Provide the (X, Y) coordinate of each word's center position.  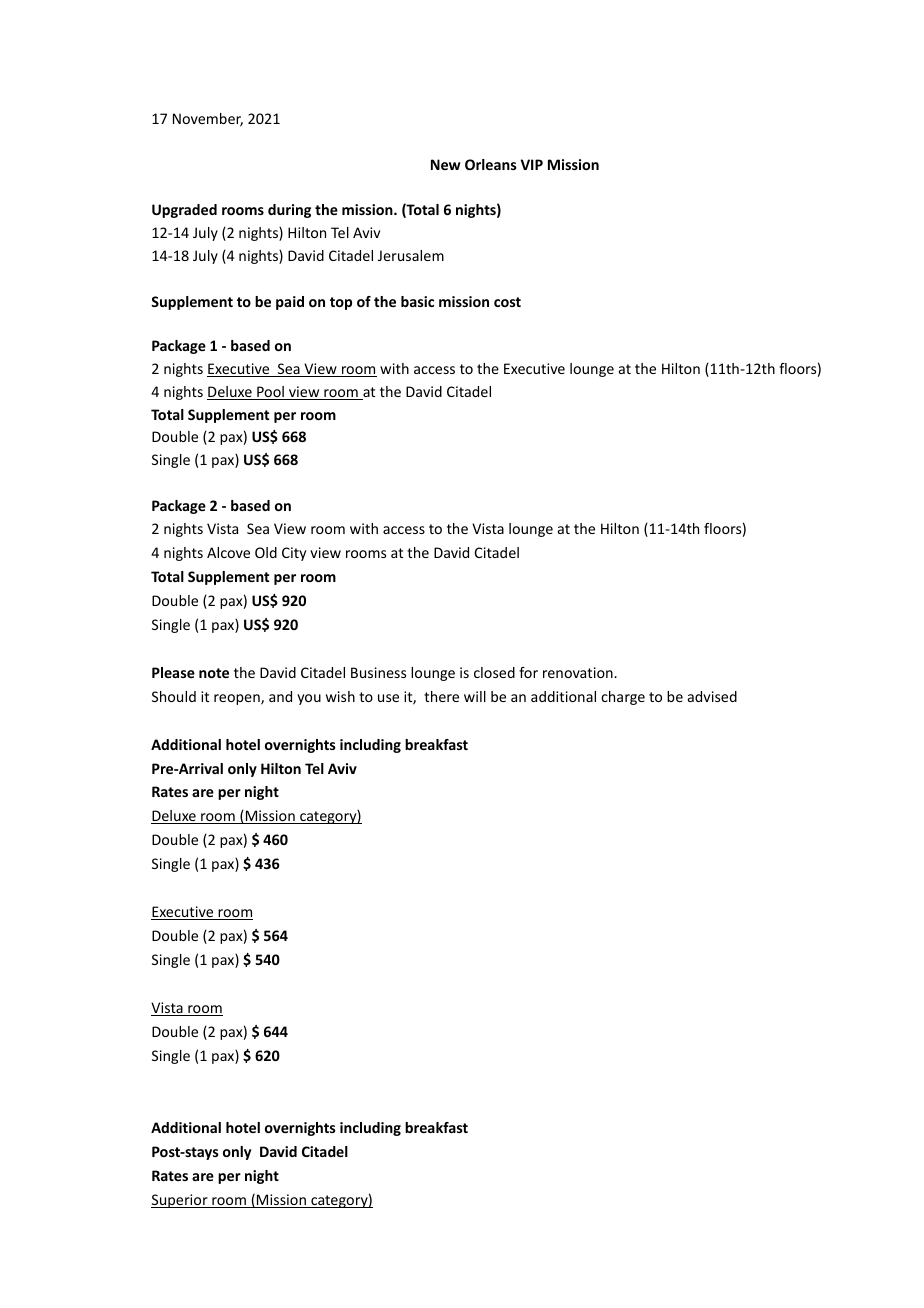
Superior (180, 1201)
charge (623, 698)
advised (712, 696)
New (446, 164)
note (214, 673)
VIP (532, 164)
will (475, 696)
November (208, 120)
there (441, 696)
